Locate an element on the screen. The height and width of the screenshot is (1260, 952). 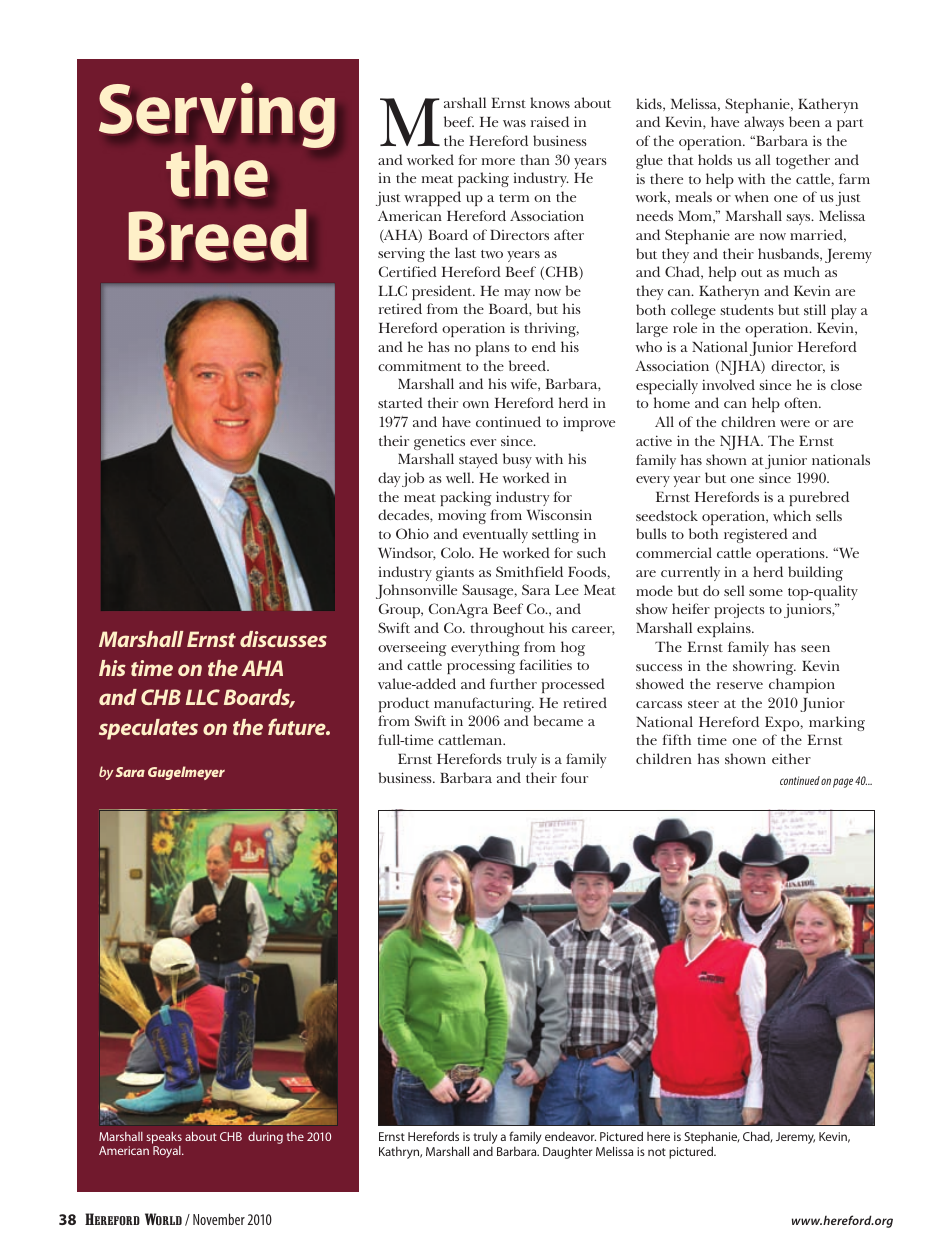
November is located at coordinates (219, 1219).
